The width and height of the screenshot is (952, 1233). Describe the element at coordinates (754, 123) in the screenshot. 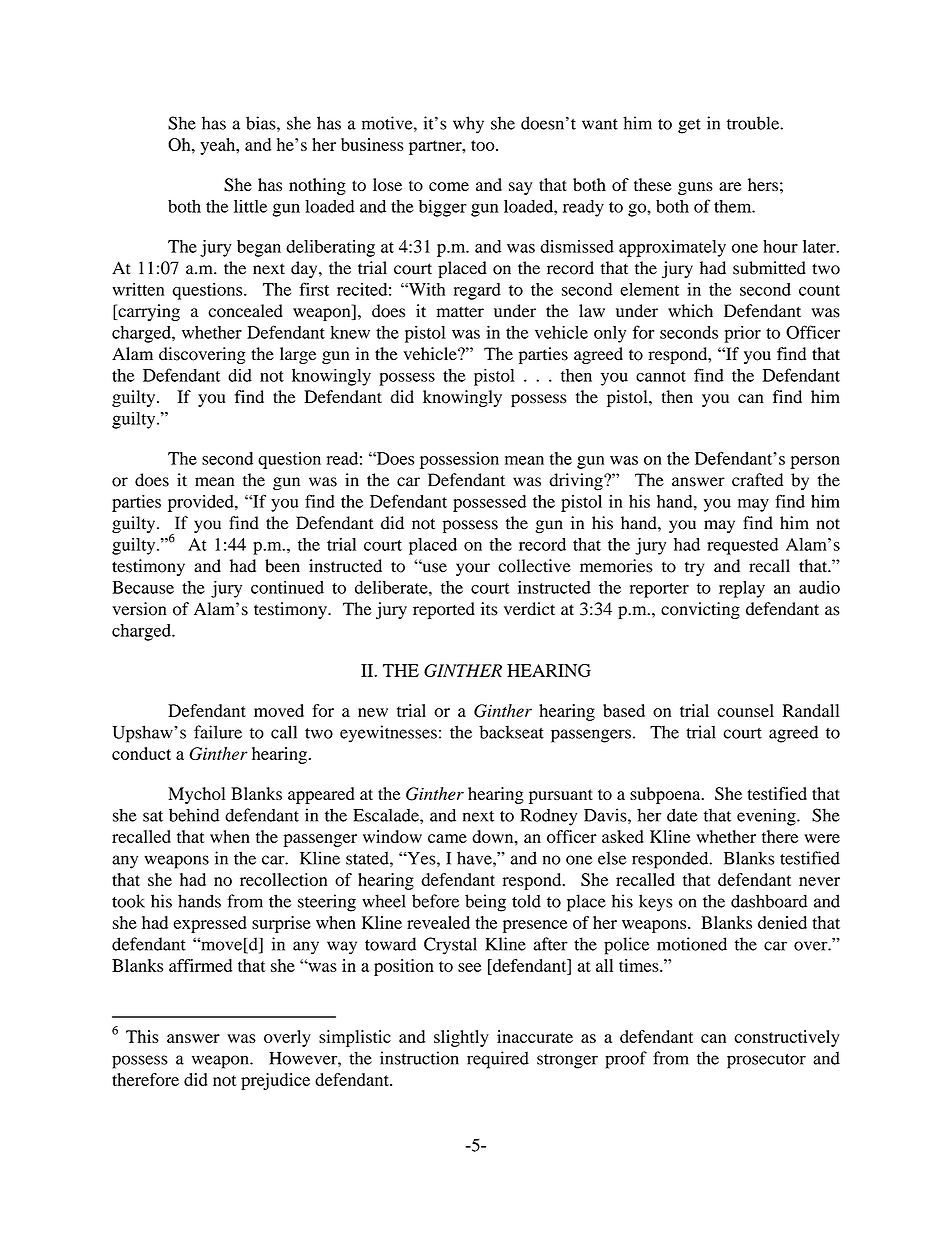

I see `trouble` at that location.
